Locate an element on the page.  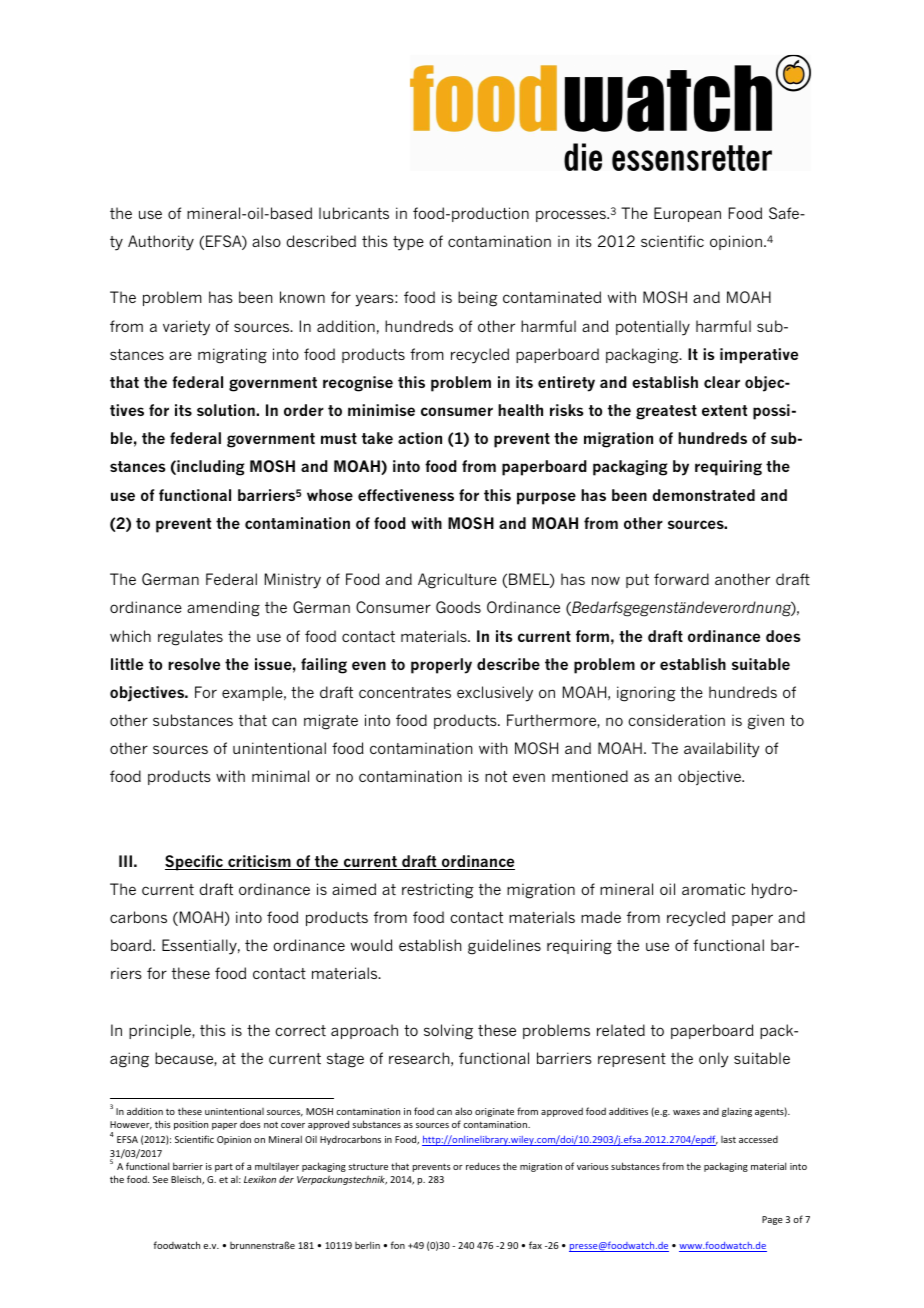
consideration is located at coordinates (676, 720).
